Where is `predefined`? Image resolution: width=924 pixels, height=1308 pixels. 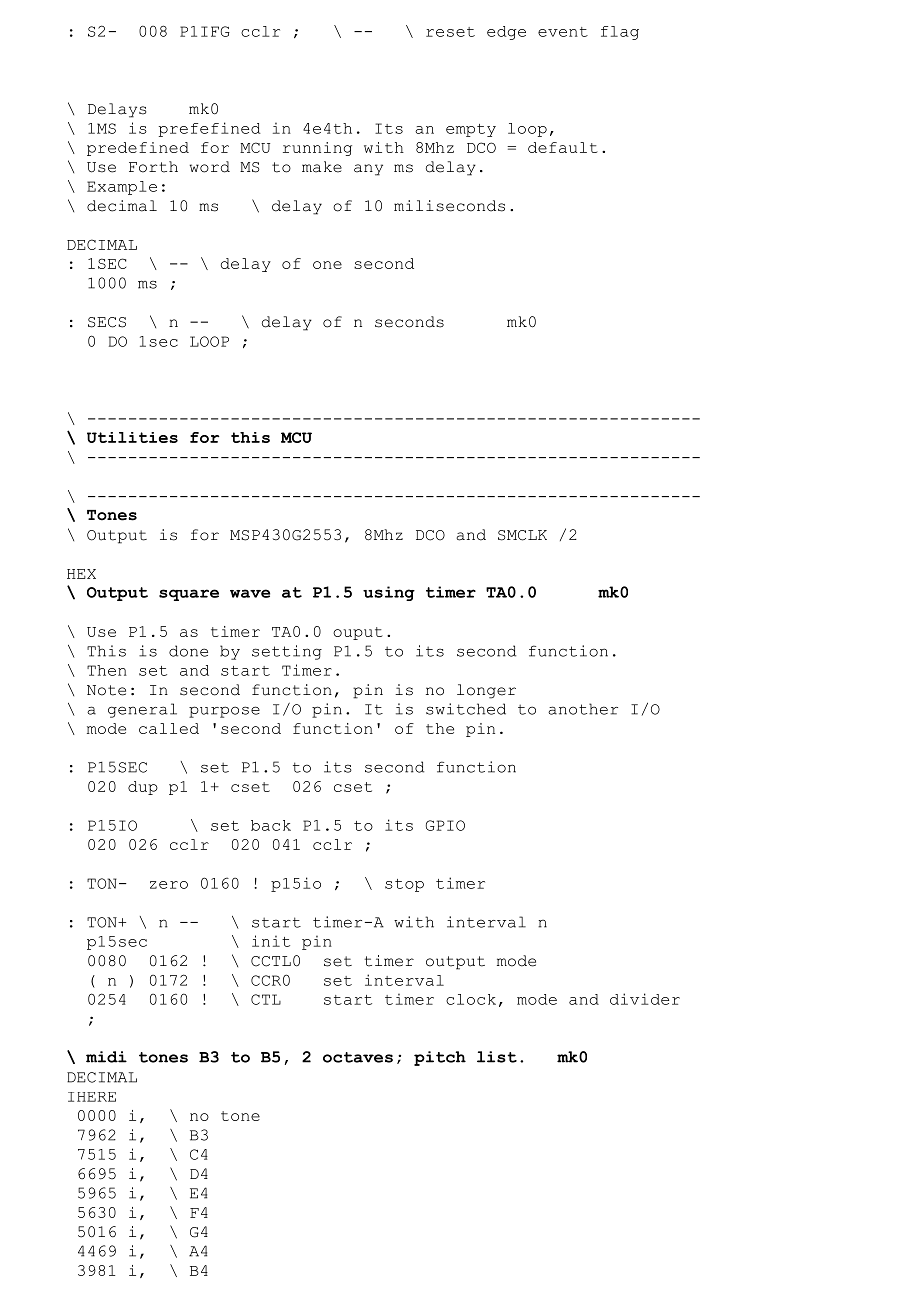 predefined is located at coordinates (138, 149).
